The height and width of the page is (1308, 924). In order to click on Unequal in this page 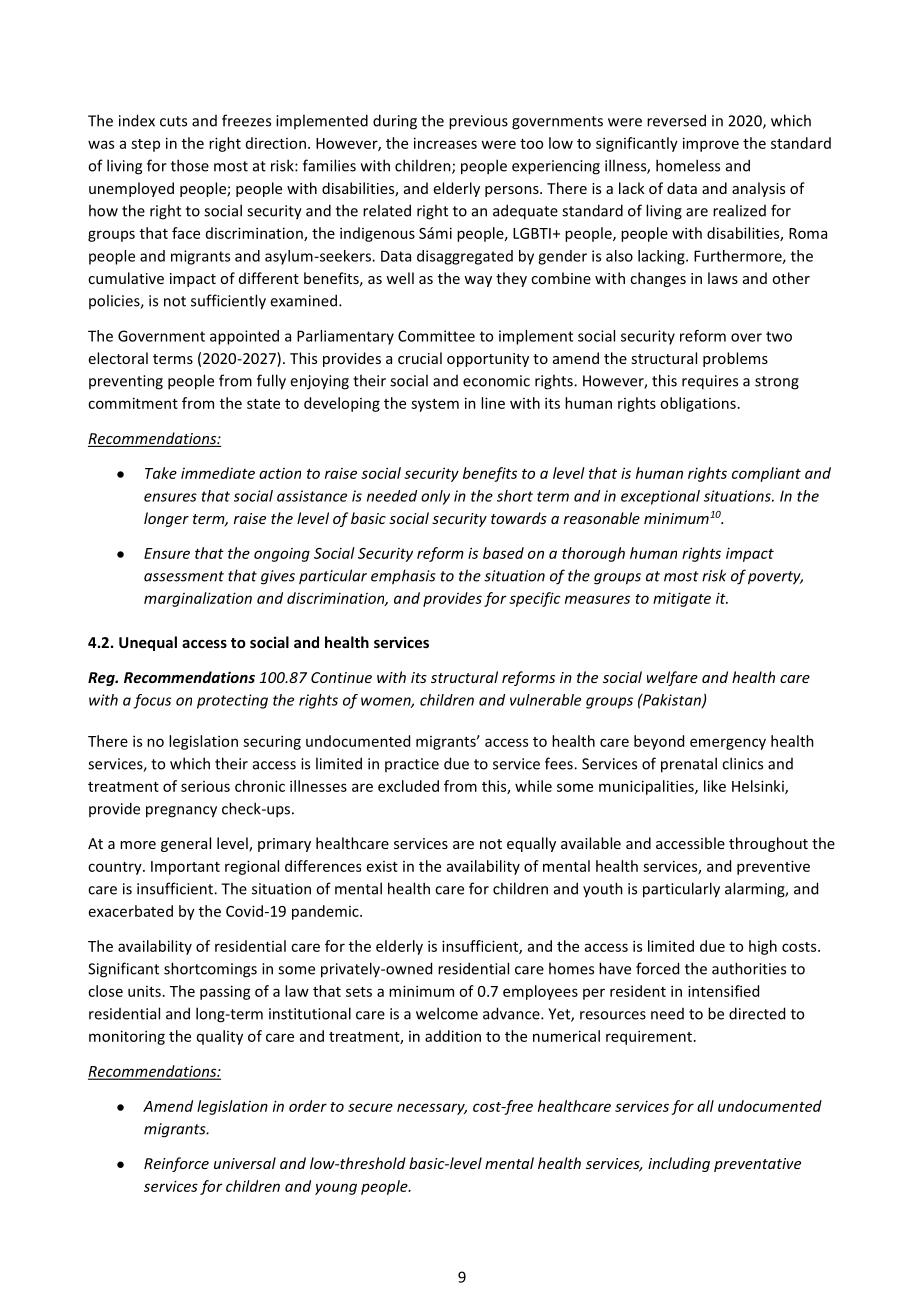, I will do `click(148, 643)`.
